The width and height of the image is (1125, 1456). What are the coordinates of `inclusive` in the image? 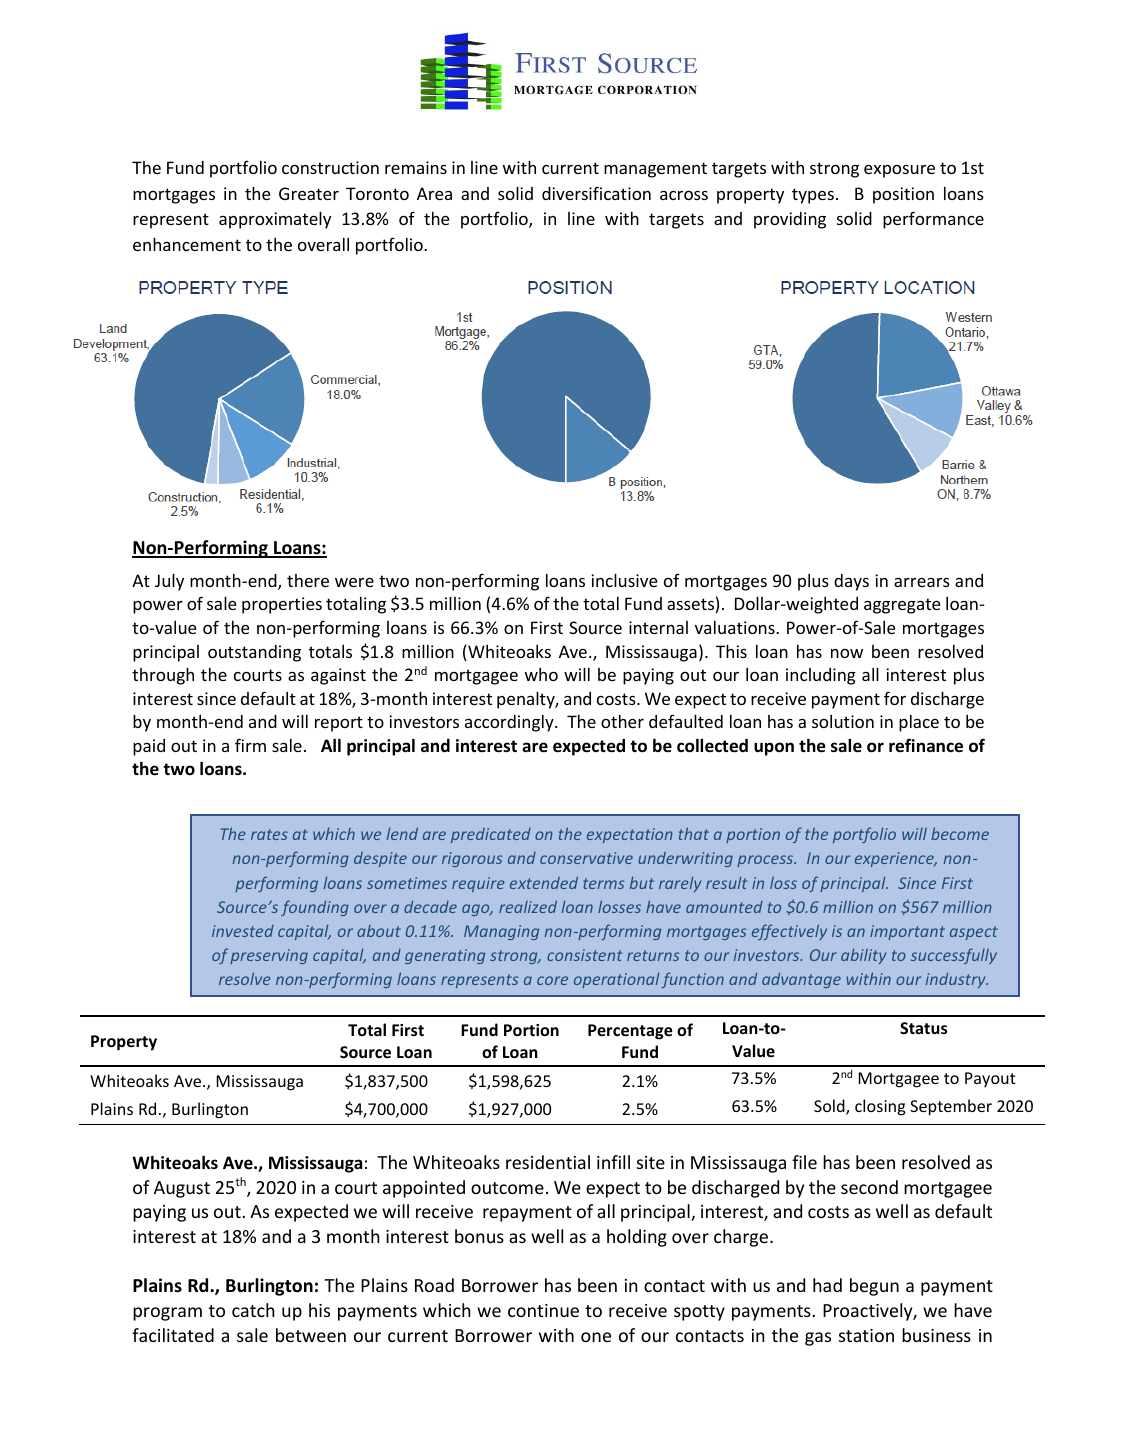 It's located at (624, 580).
